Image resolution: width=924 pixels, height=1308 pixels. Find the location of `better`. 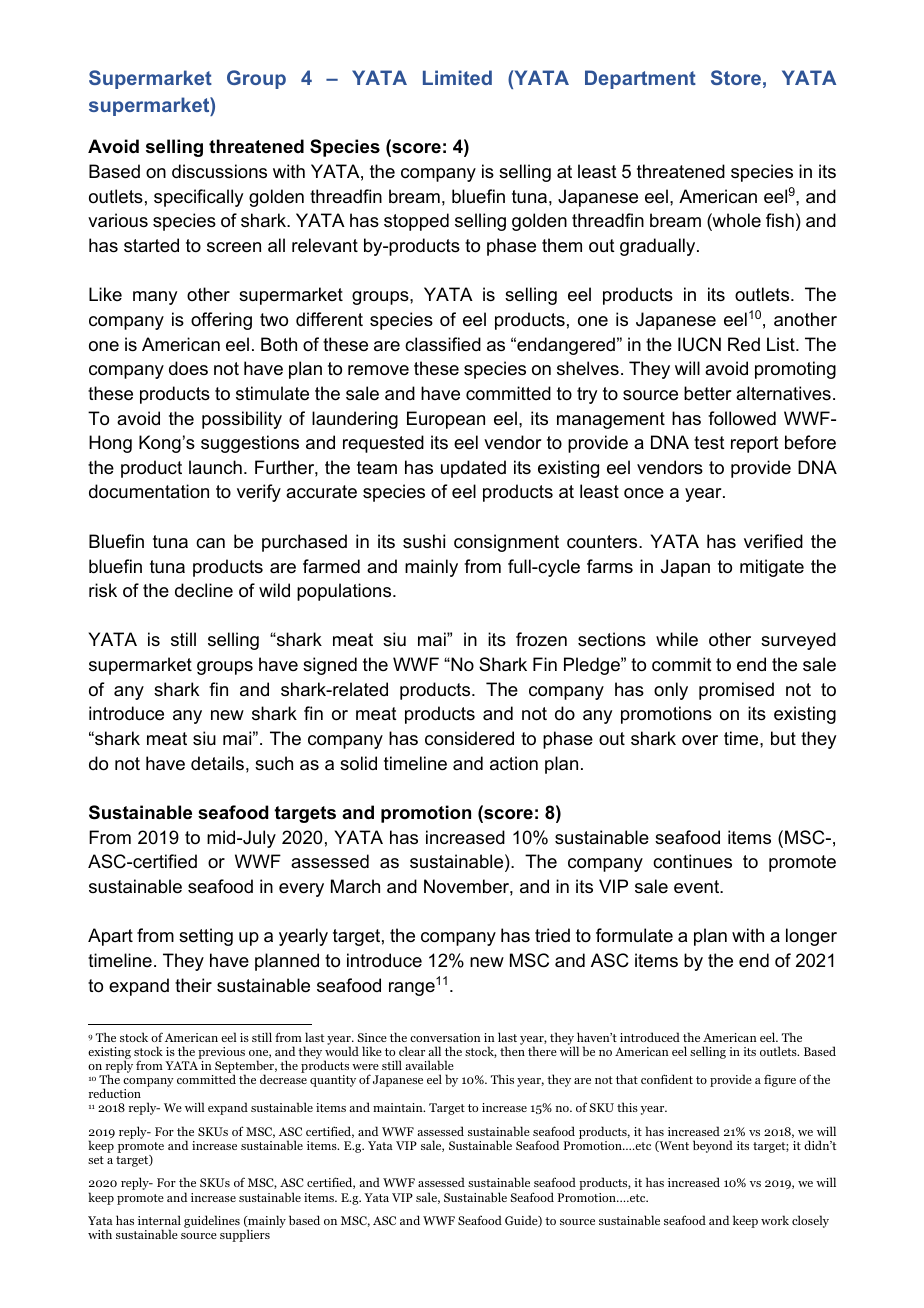

better is located at coordinates (707, 393).
